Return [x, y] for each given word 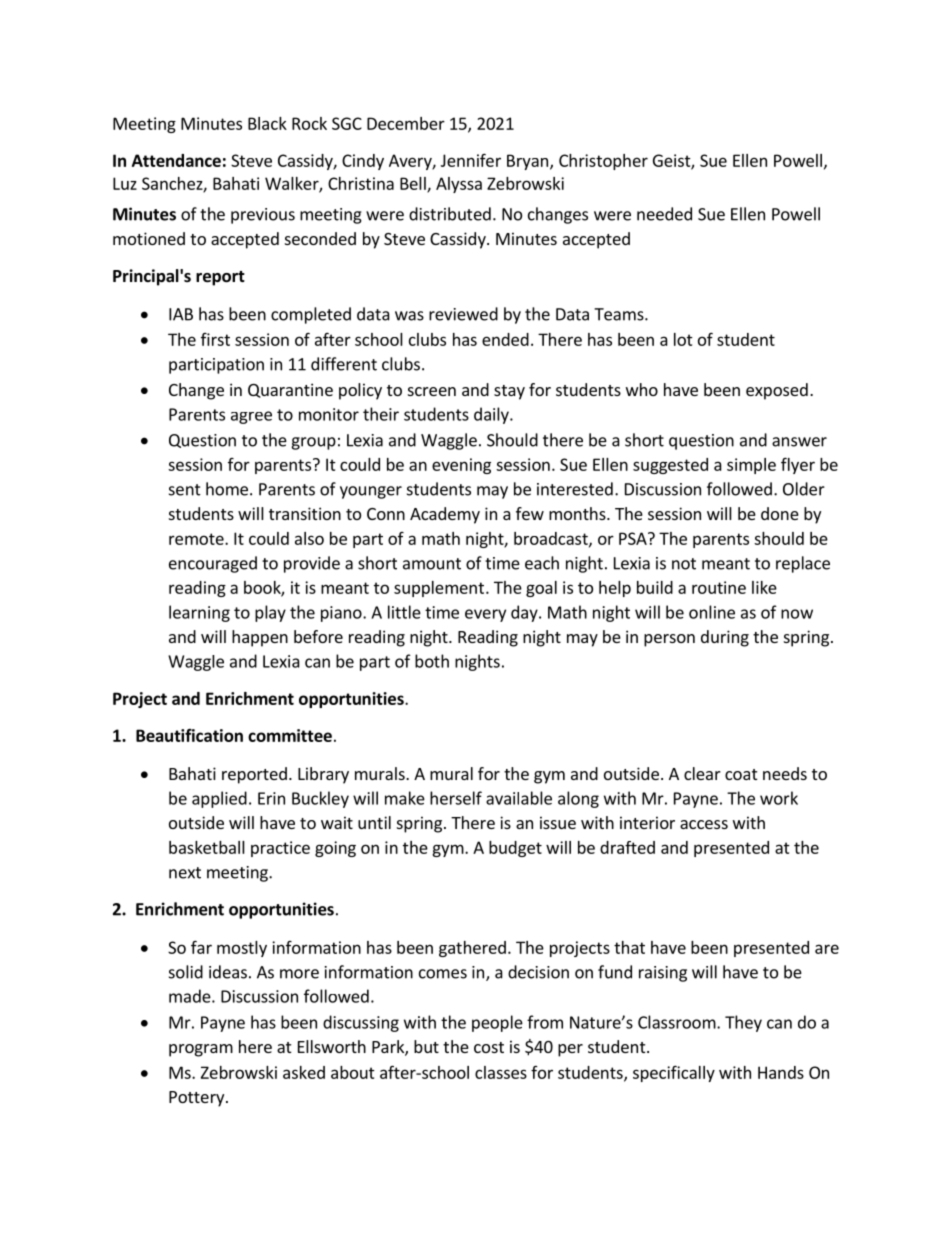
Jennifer [471, 160]
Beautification [189, 735]
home [227, 489]
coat [741, 774]
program [201, 1050]
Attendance [176, 160]
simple [751, 466]
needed [664, 214]
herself [456, 798]
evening [461, 466]
